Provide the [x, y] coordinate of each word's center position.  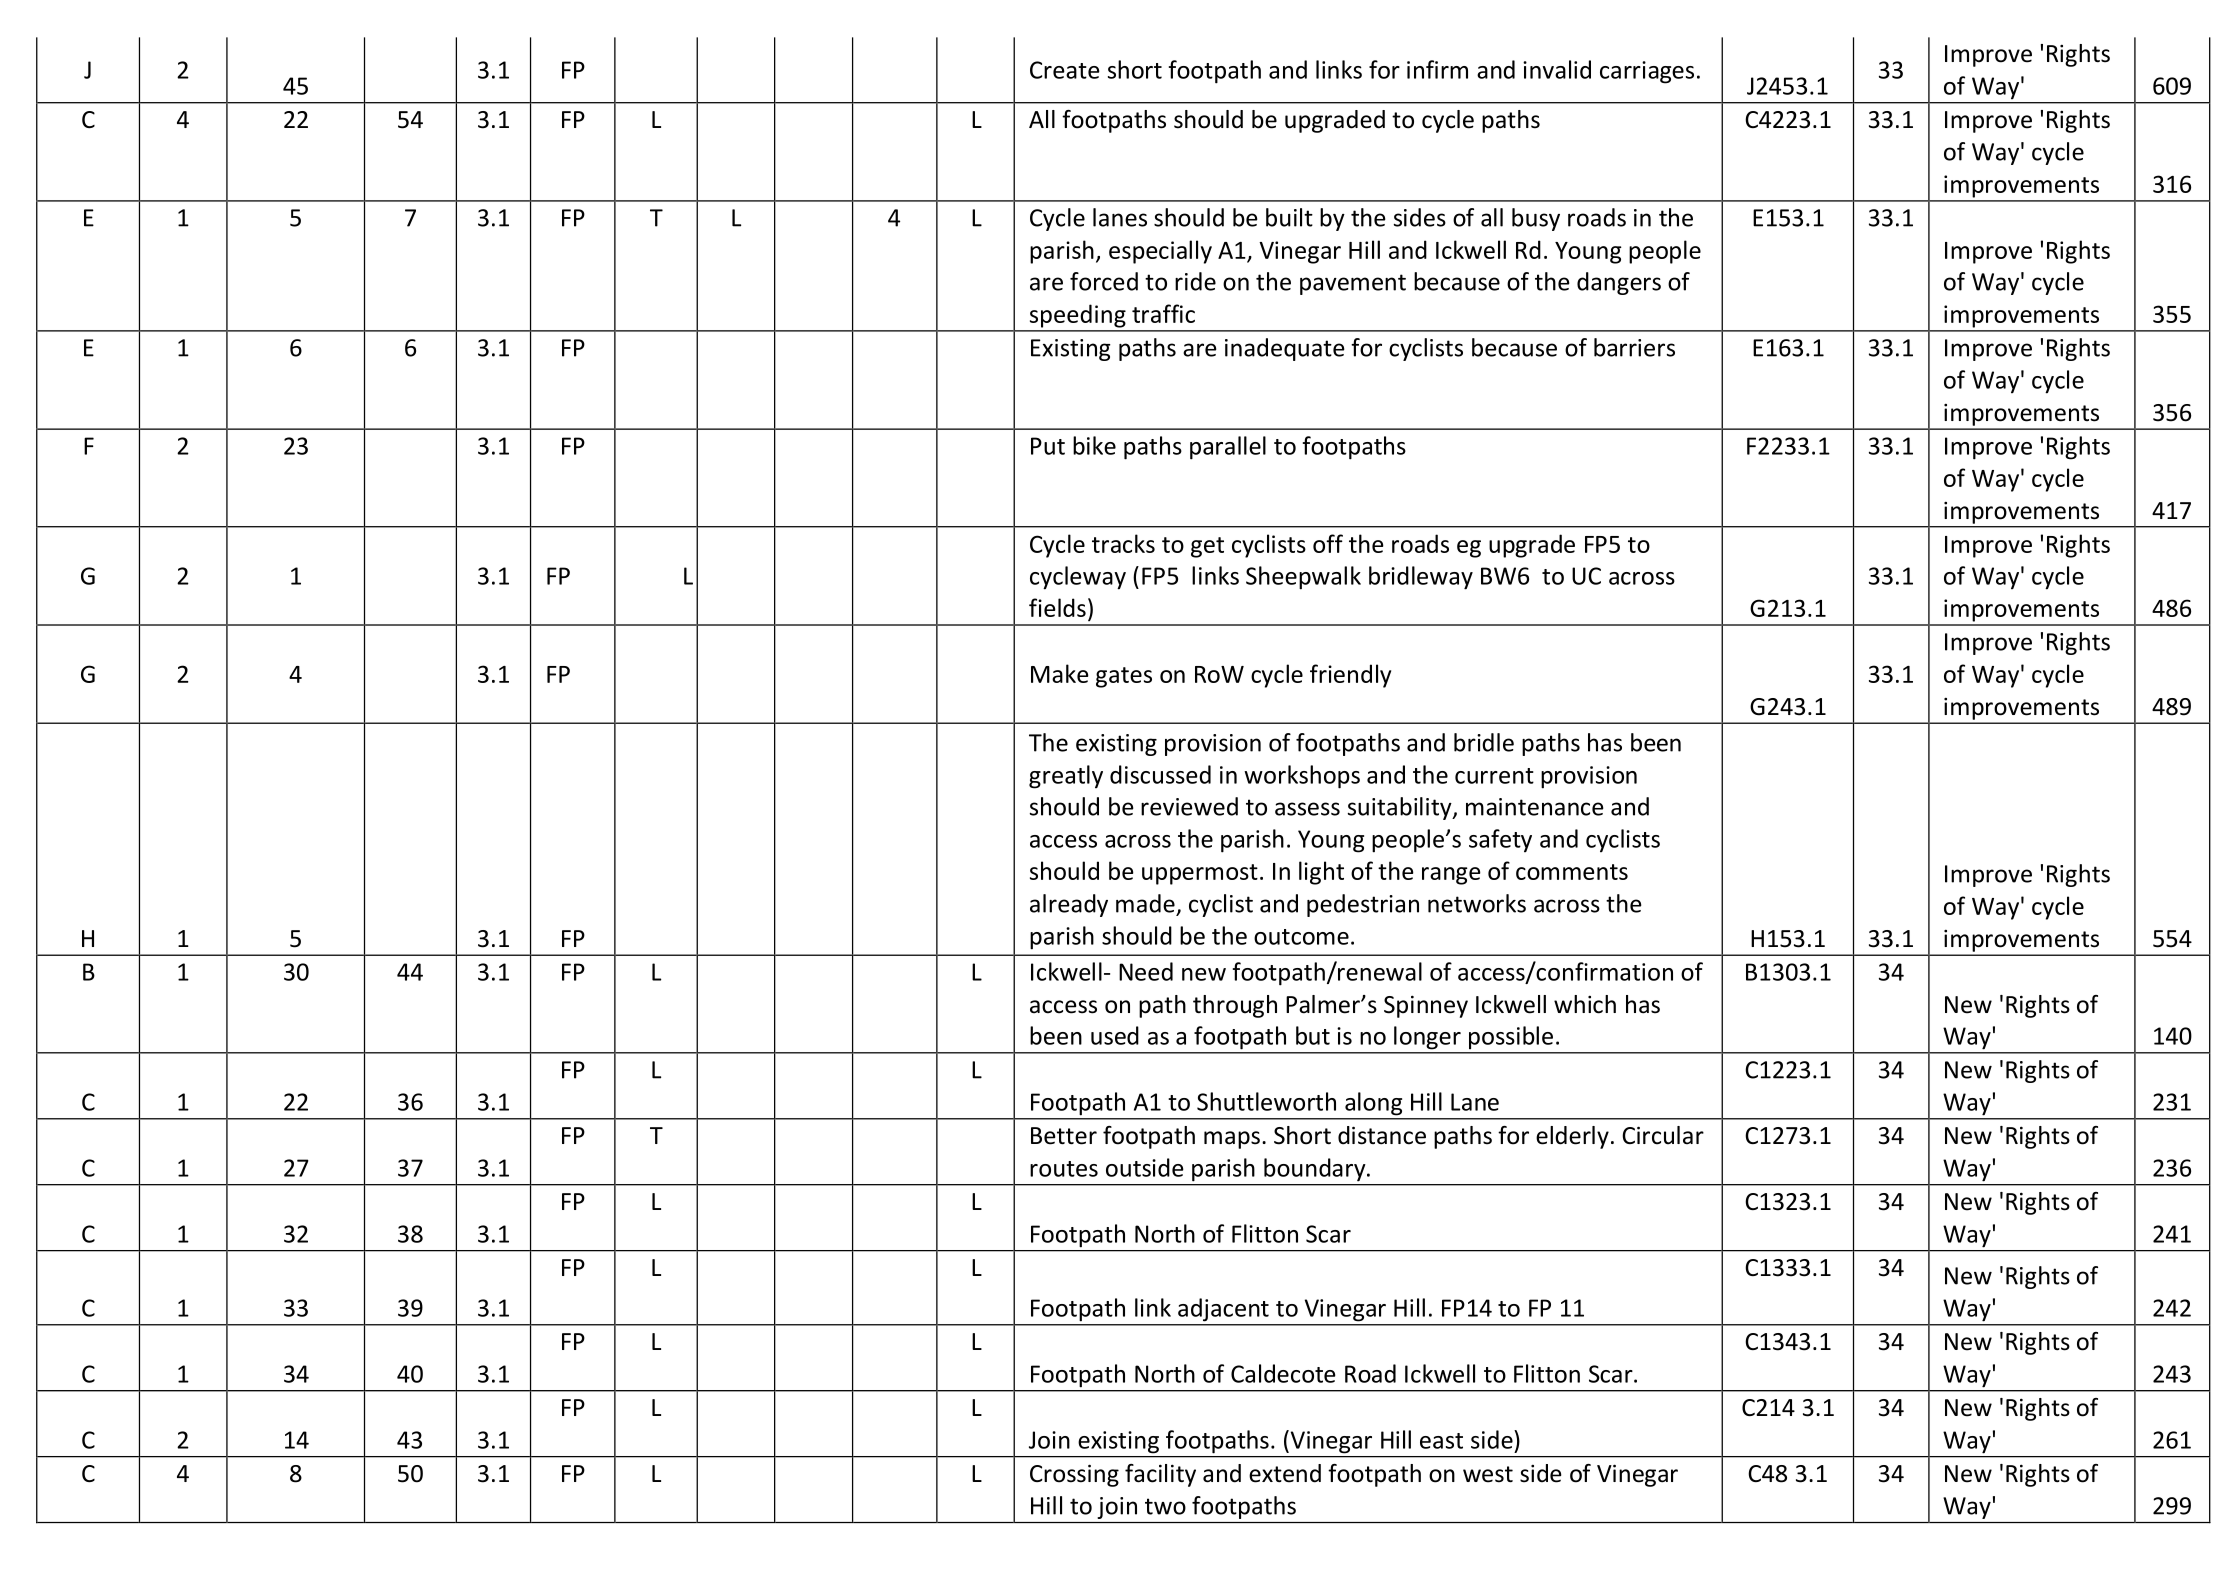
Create [1065, 70]
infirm [1437, 69]
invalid [1557, 69]
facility [1160, 1475]
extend [1285, 1473]
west [1488, 1474]
